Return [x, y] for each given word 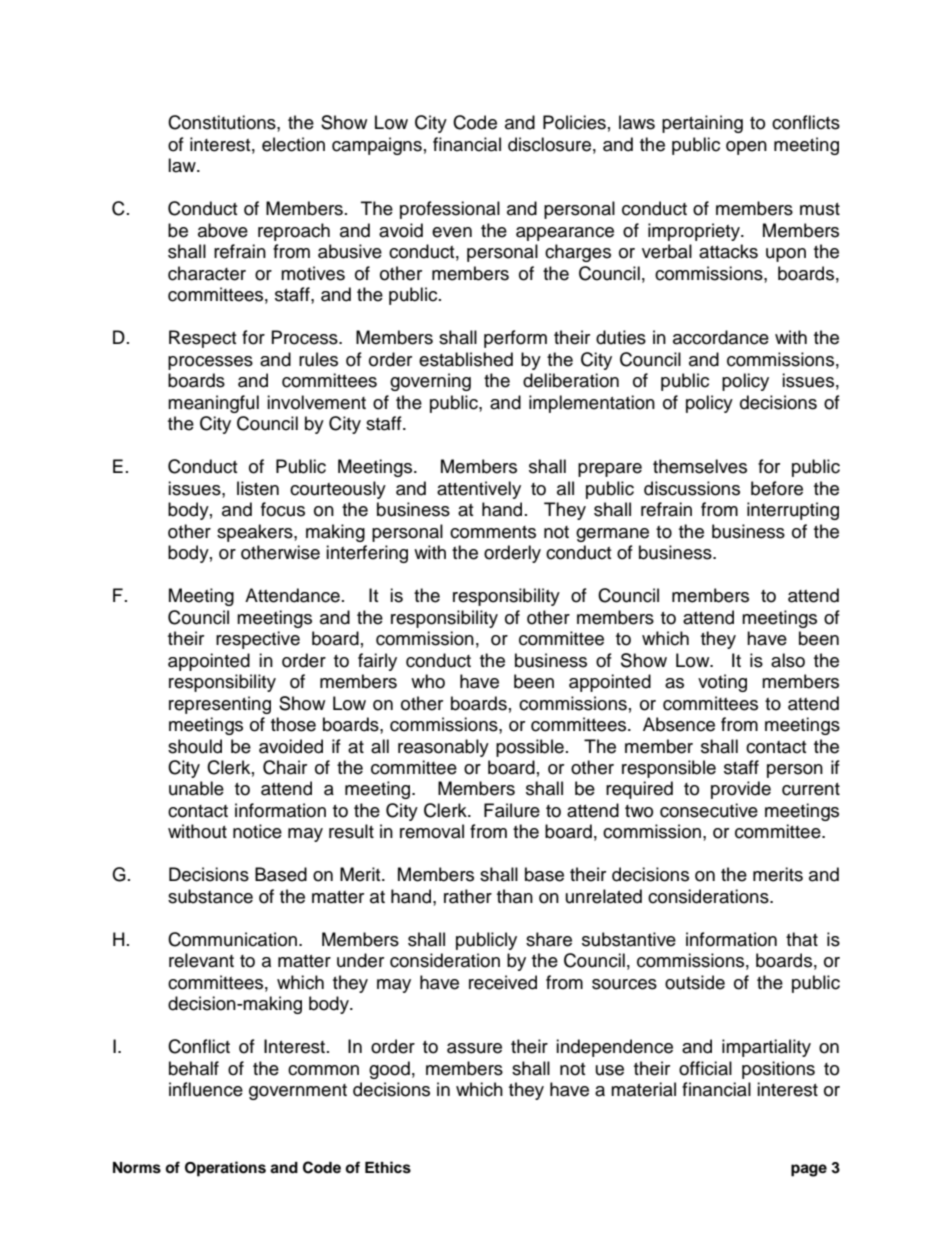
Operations [225, 1169]
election [293, 144]
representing [220, 705]
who [428, 681]
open [746, 148]
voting [722, 683]
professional [450, 210]
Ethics [388, 1167]
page [809, 1170]
